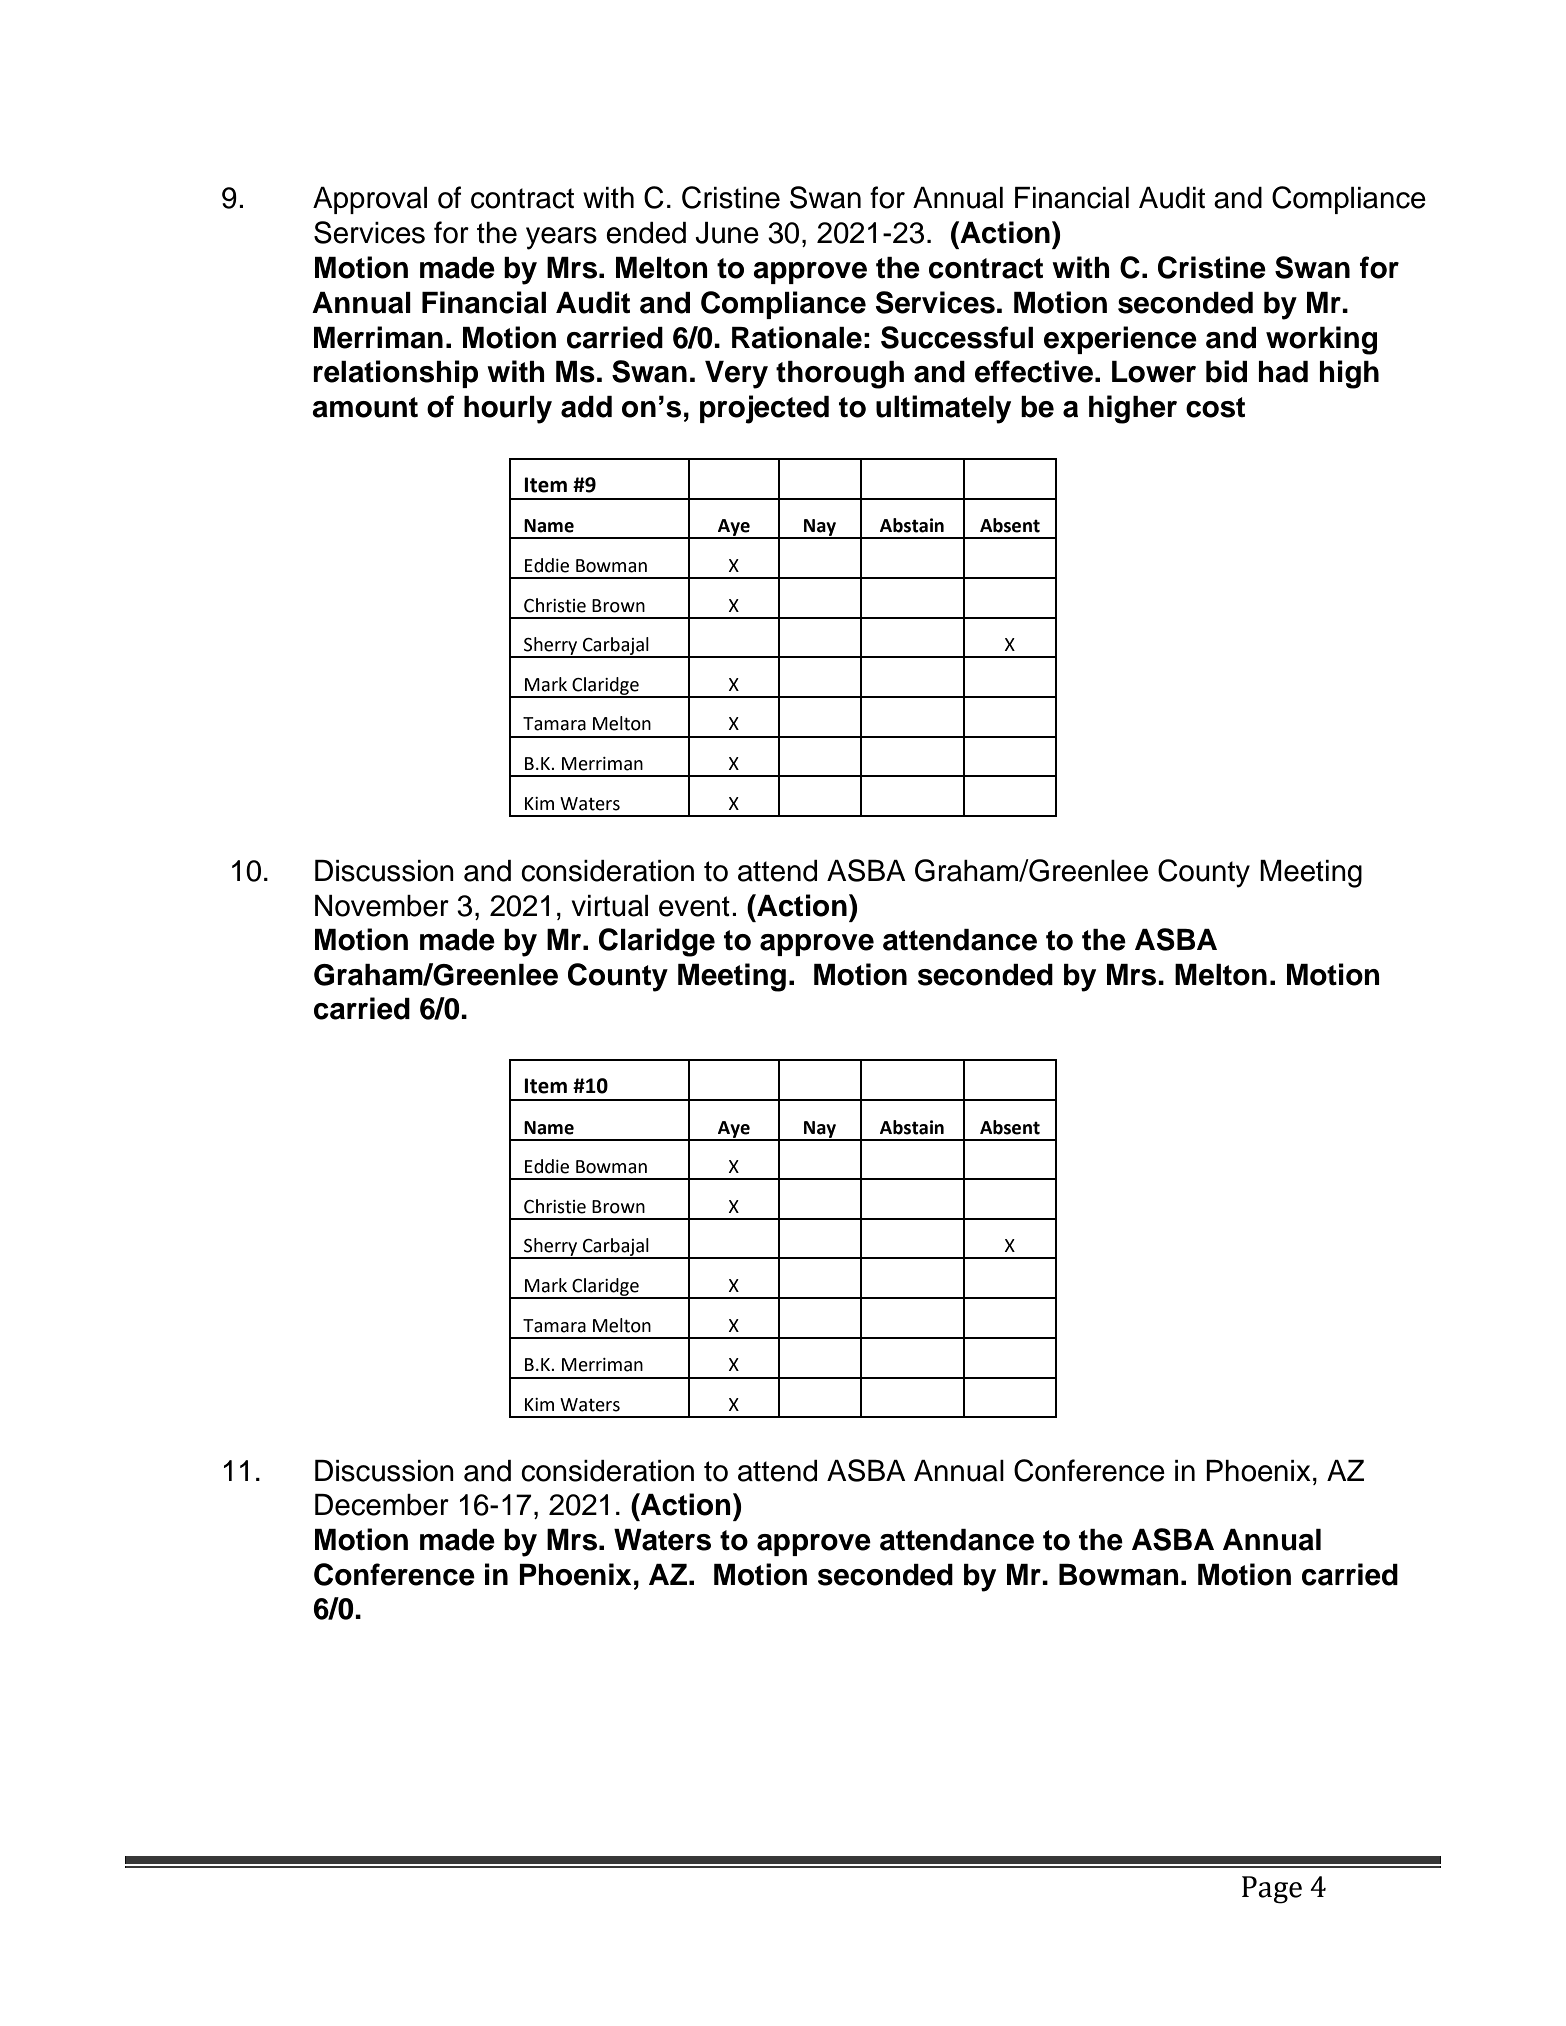  What do you see at coordinates (508, 410) in the screenshot?
I see `hourly` at bounding box center [508, 410].
